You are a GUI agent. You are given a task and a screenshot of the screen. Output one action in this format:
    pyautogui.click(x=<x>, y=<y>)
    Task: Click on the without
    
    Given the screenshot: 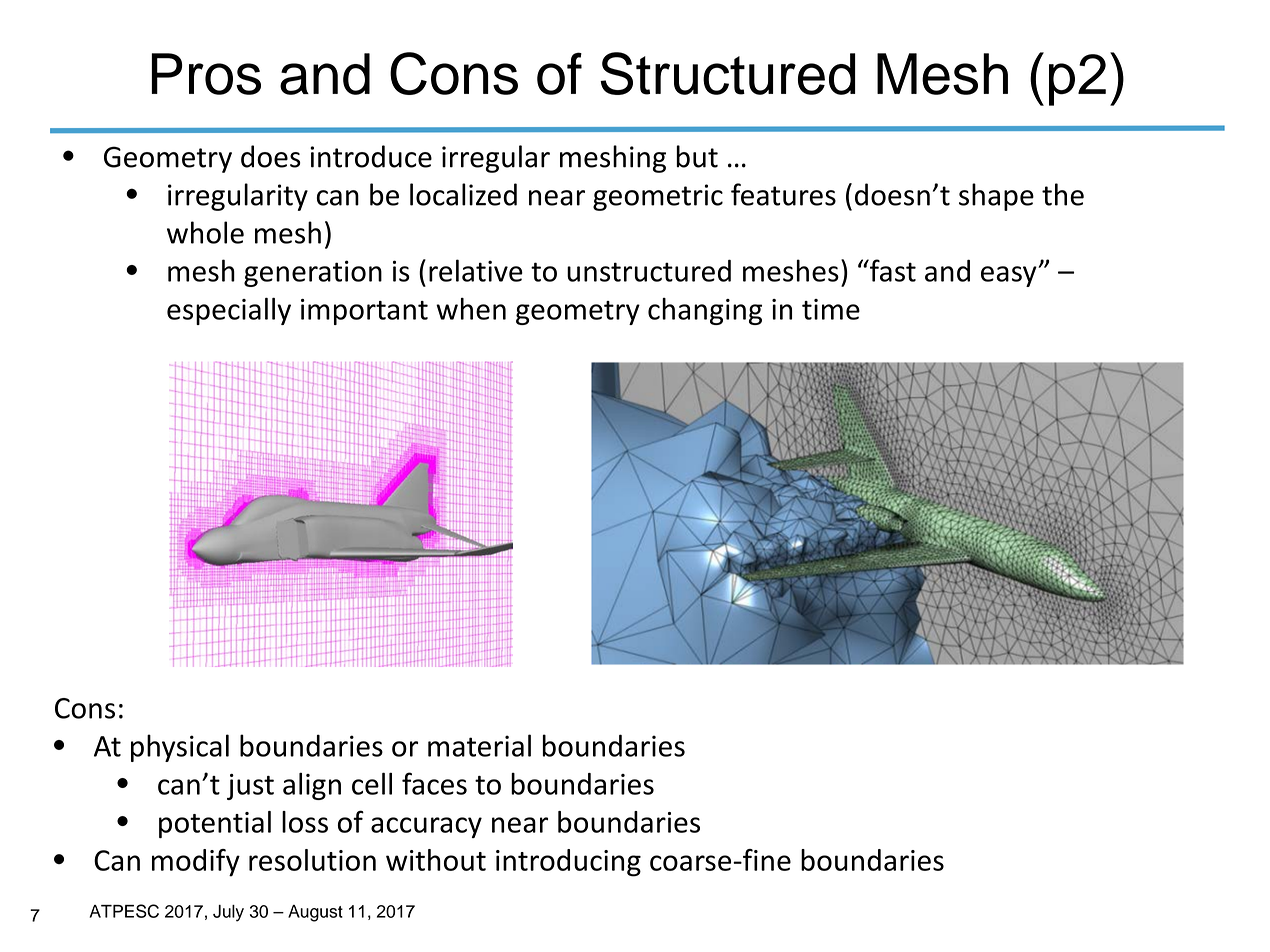 What is the action you would take?
    pyautogui.click(x=436, y=860)
